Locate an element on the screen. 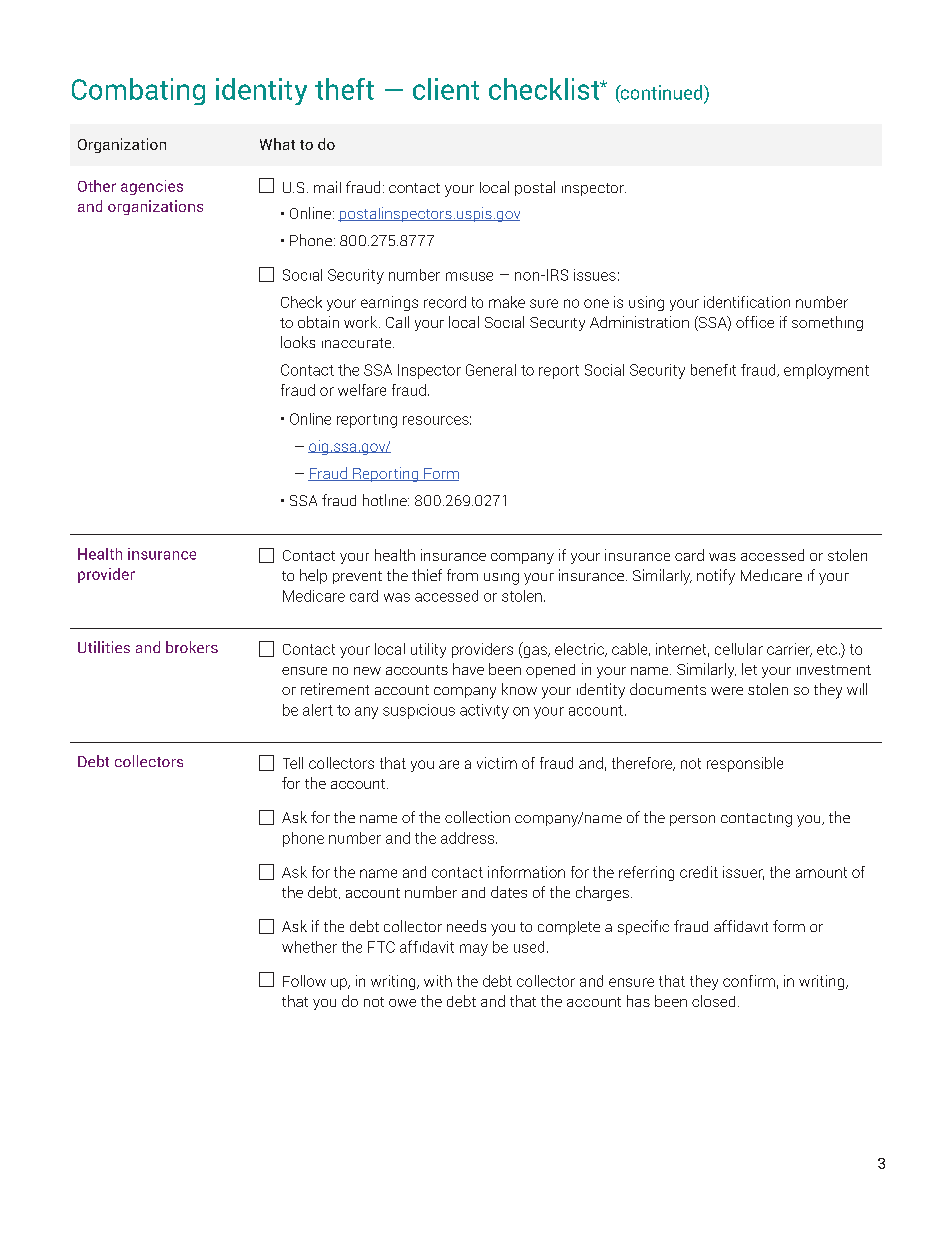 Image resolution: width=952 pixels, height=1233 pixels. help is located at coordinates (313, 576).
